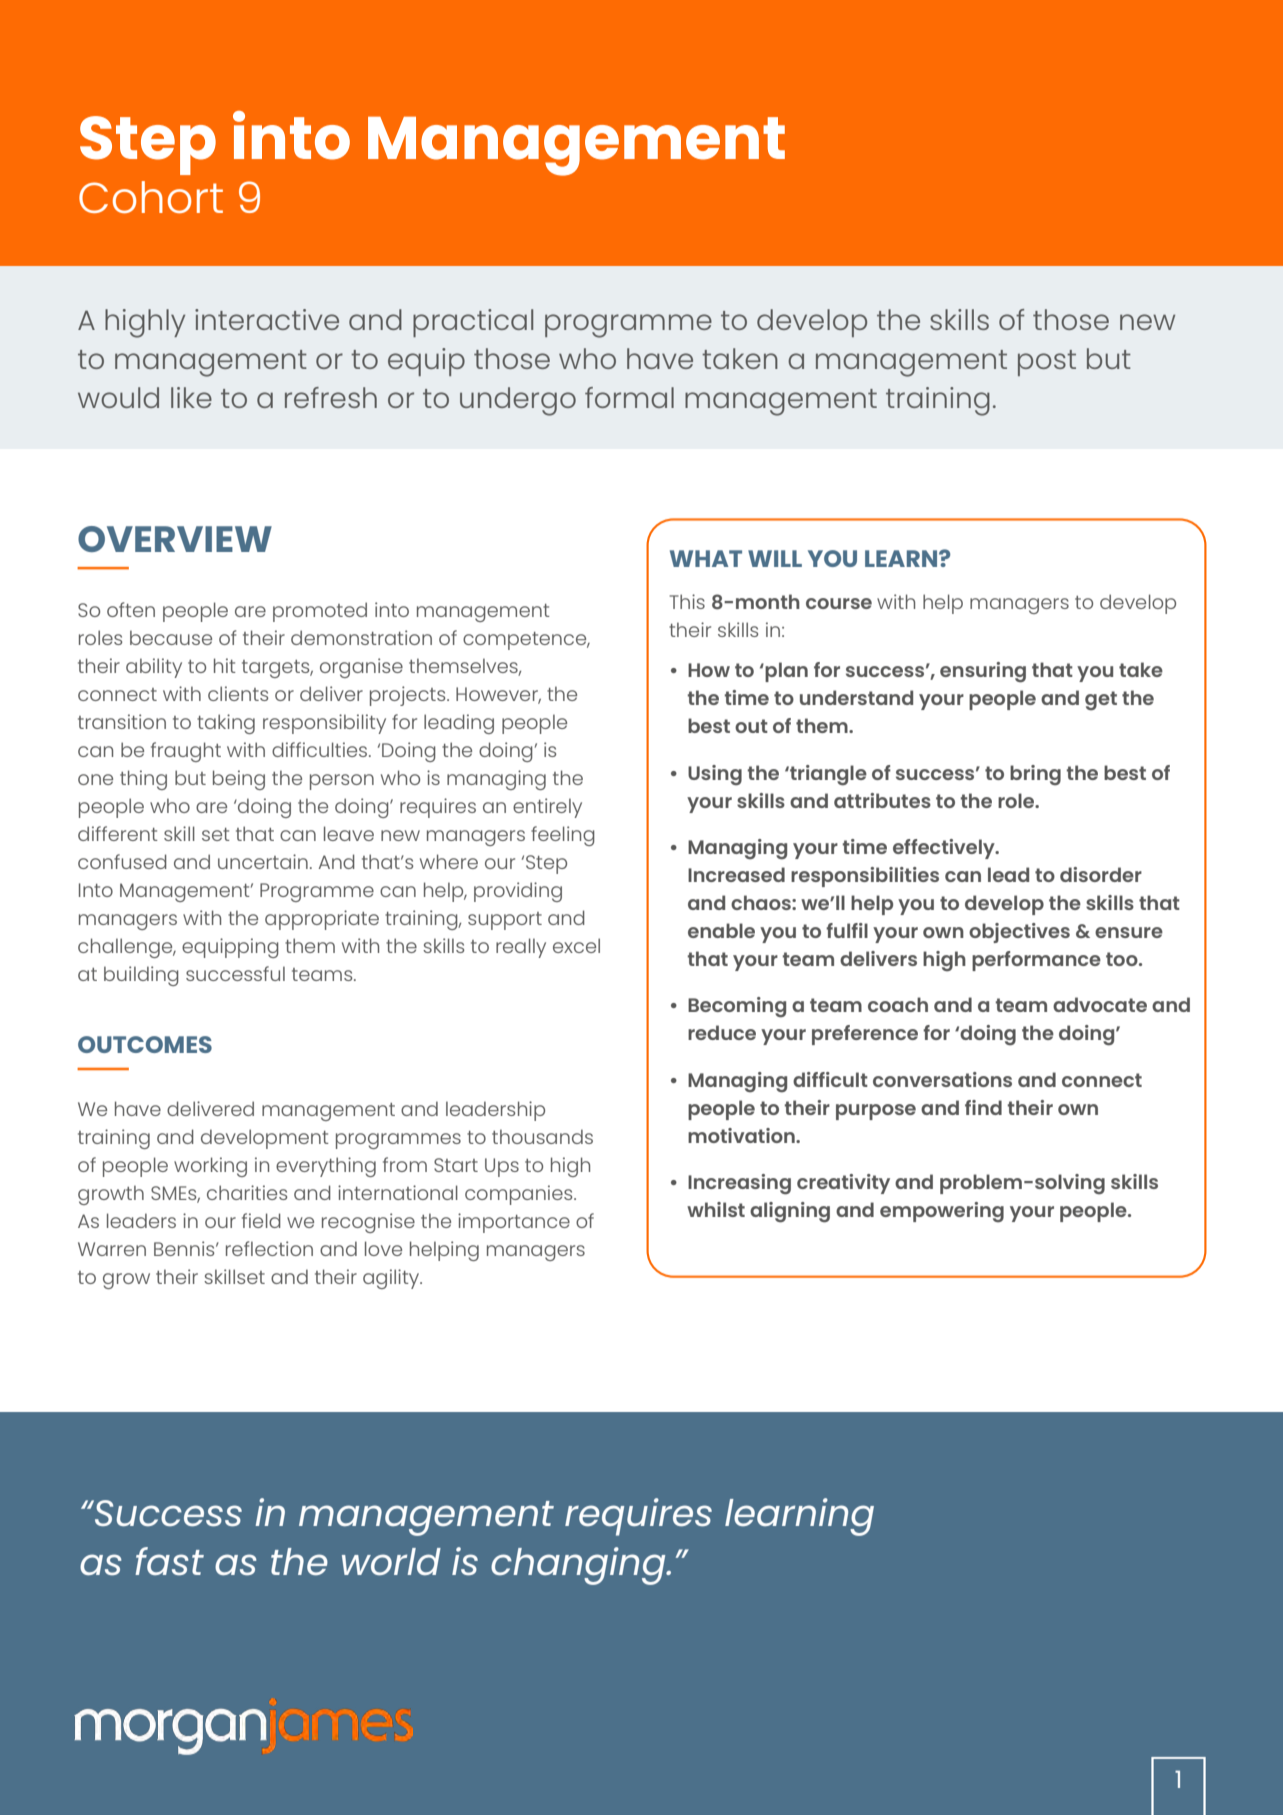 The width and height of the screenshot is (1283, 1815). What do you see at coordinates (247, 1192) in the screenshot?
I see `charities` at bounding box center [247, 1192].
